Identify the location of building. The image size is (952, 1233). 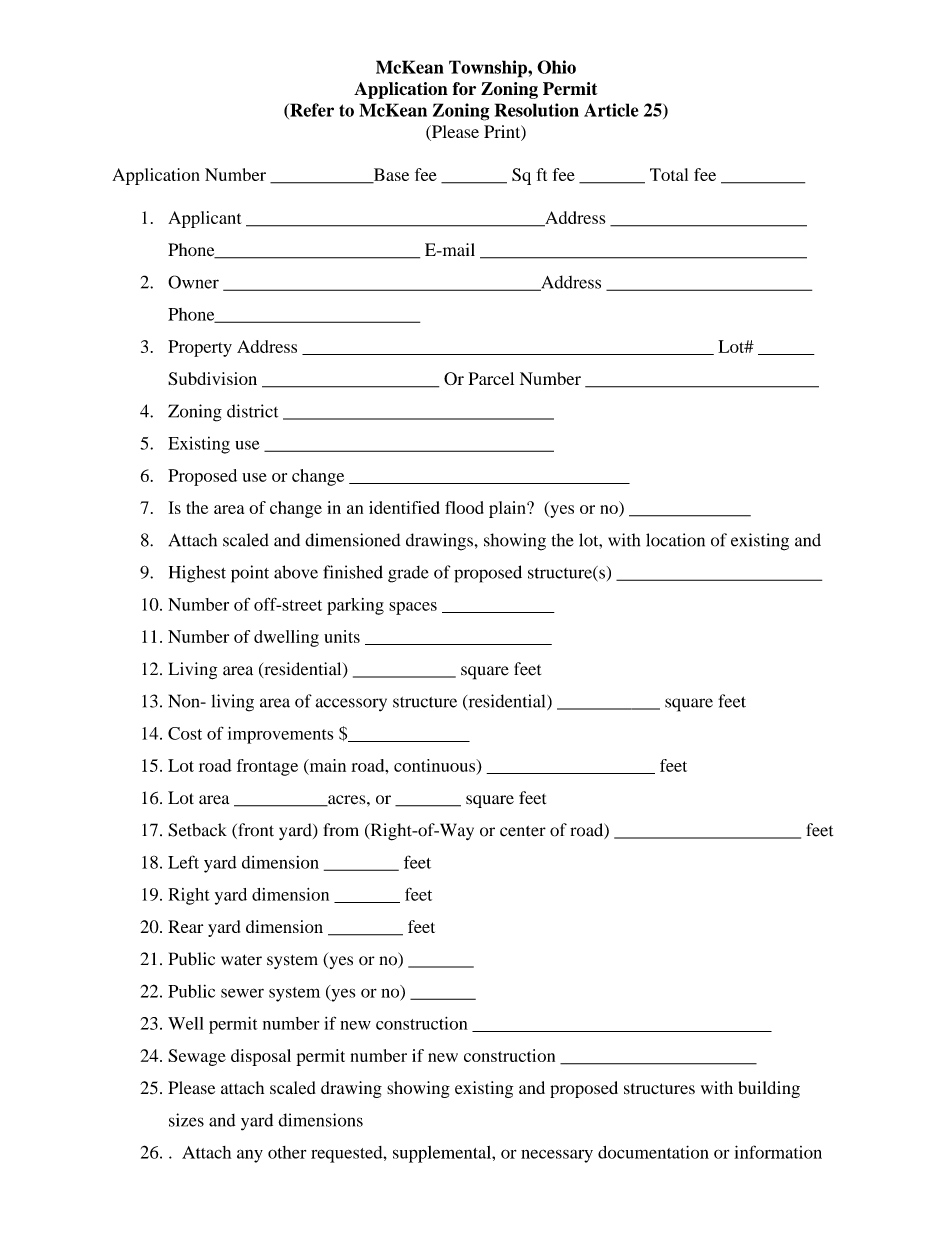
(769, 1089).
